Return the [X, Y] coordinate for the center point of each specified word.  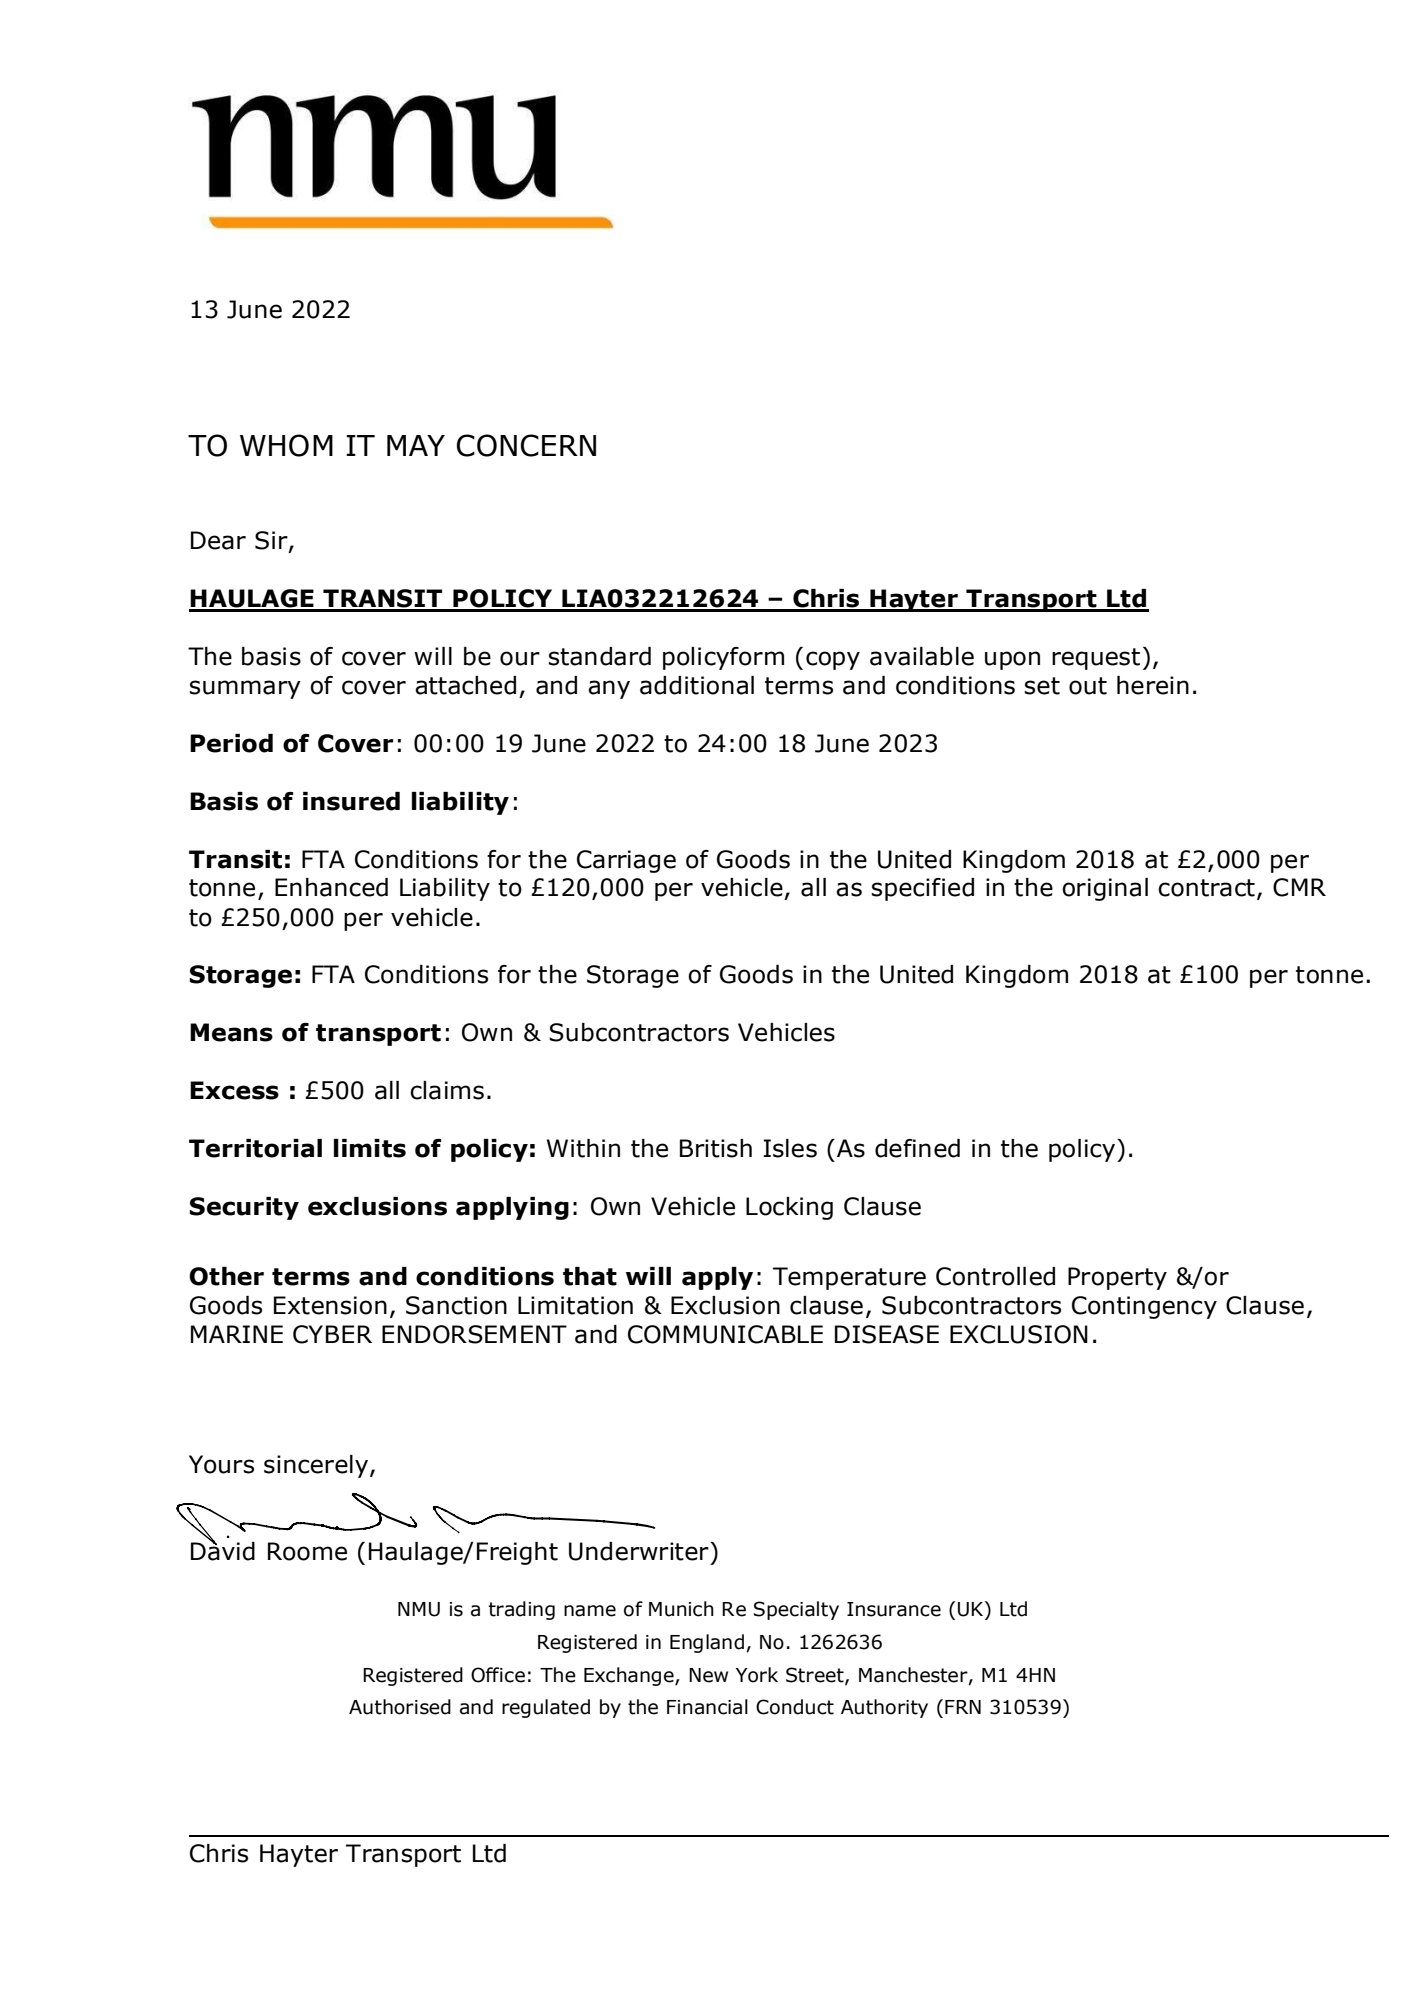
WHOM [286, 445]
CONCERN [526, 445]
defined [917, 1148]
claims [447, 1090]
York [757, 1675]
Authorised [400, 1707]
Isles [790, 1148]
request [1096, 659]
